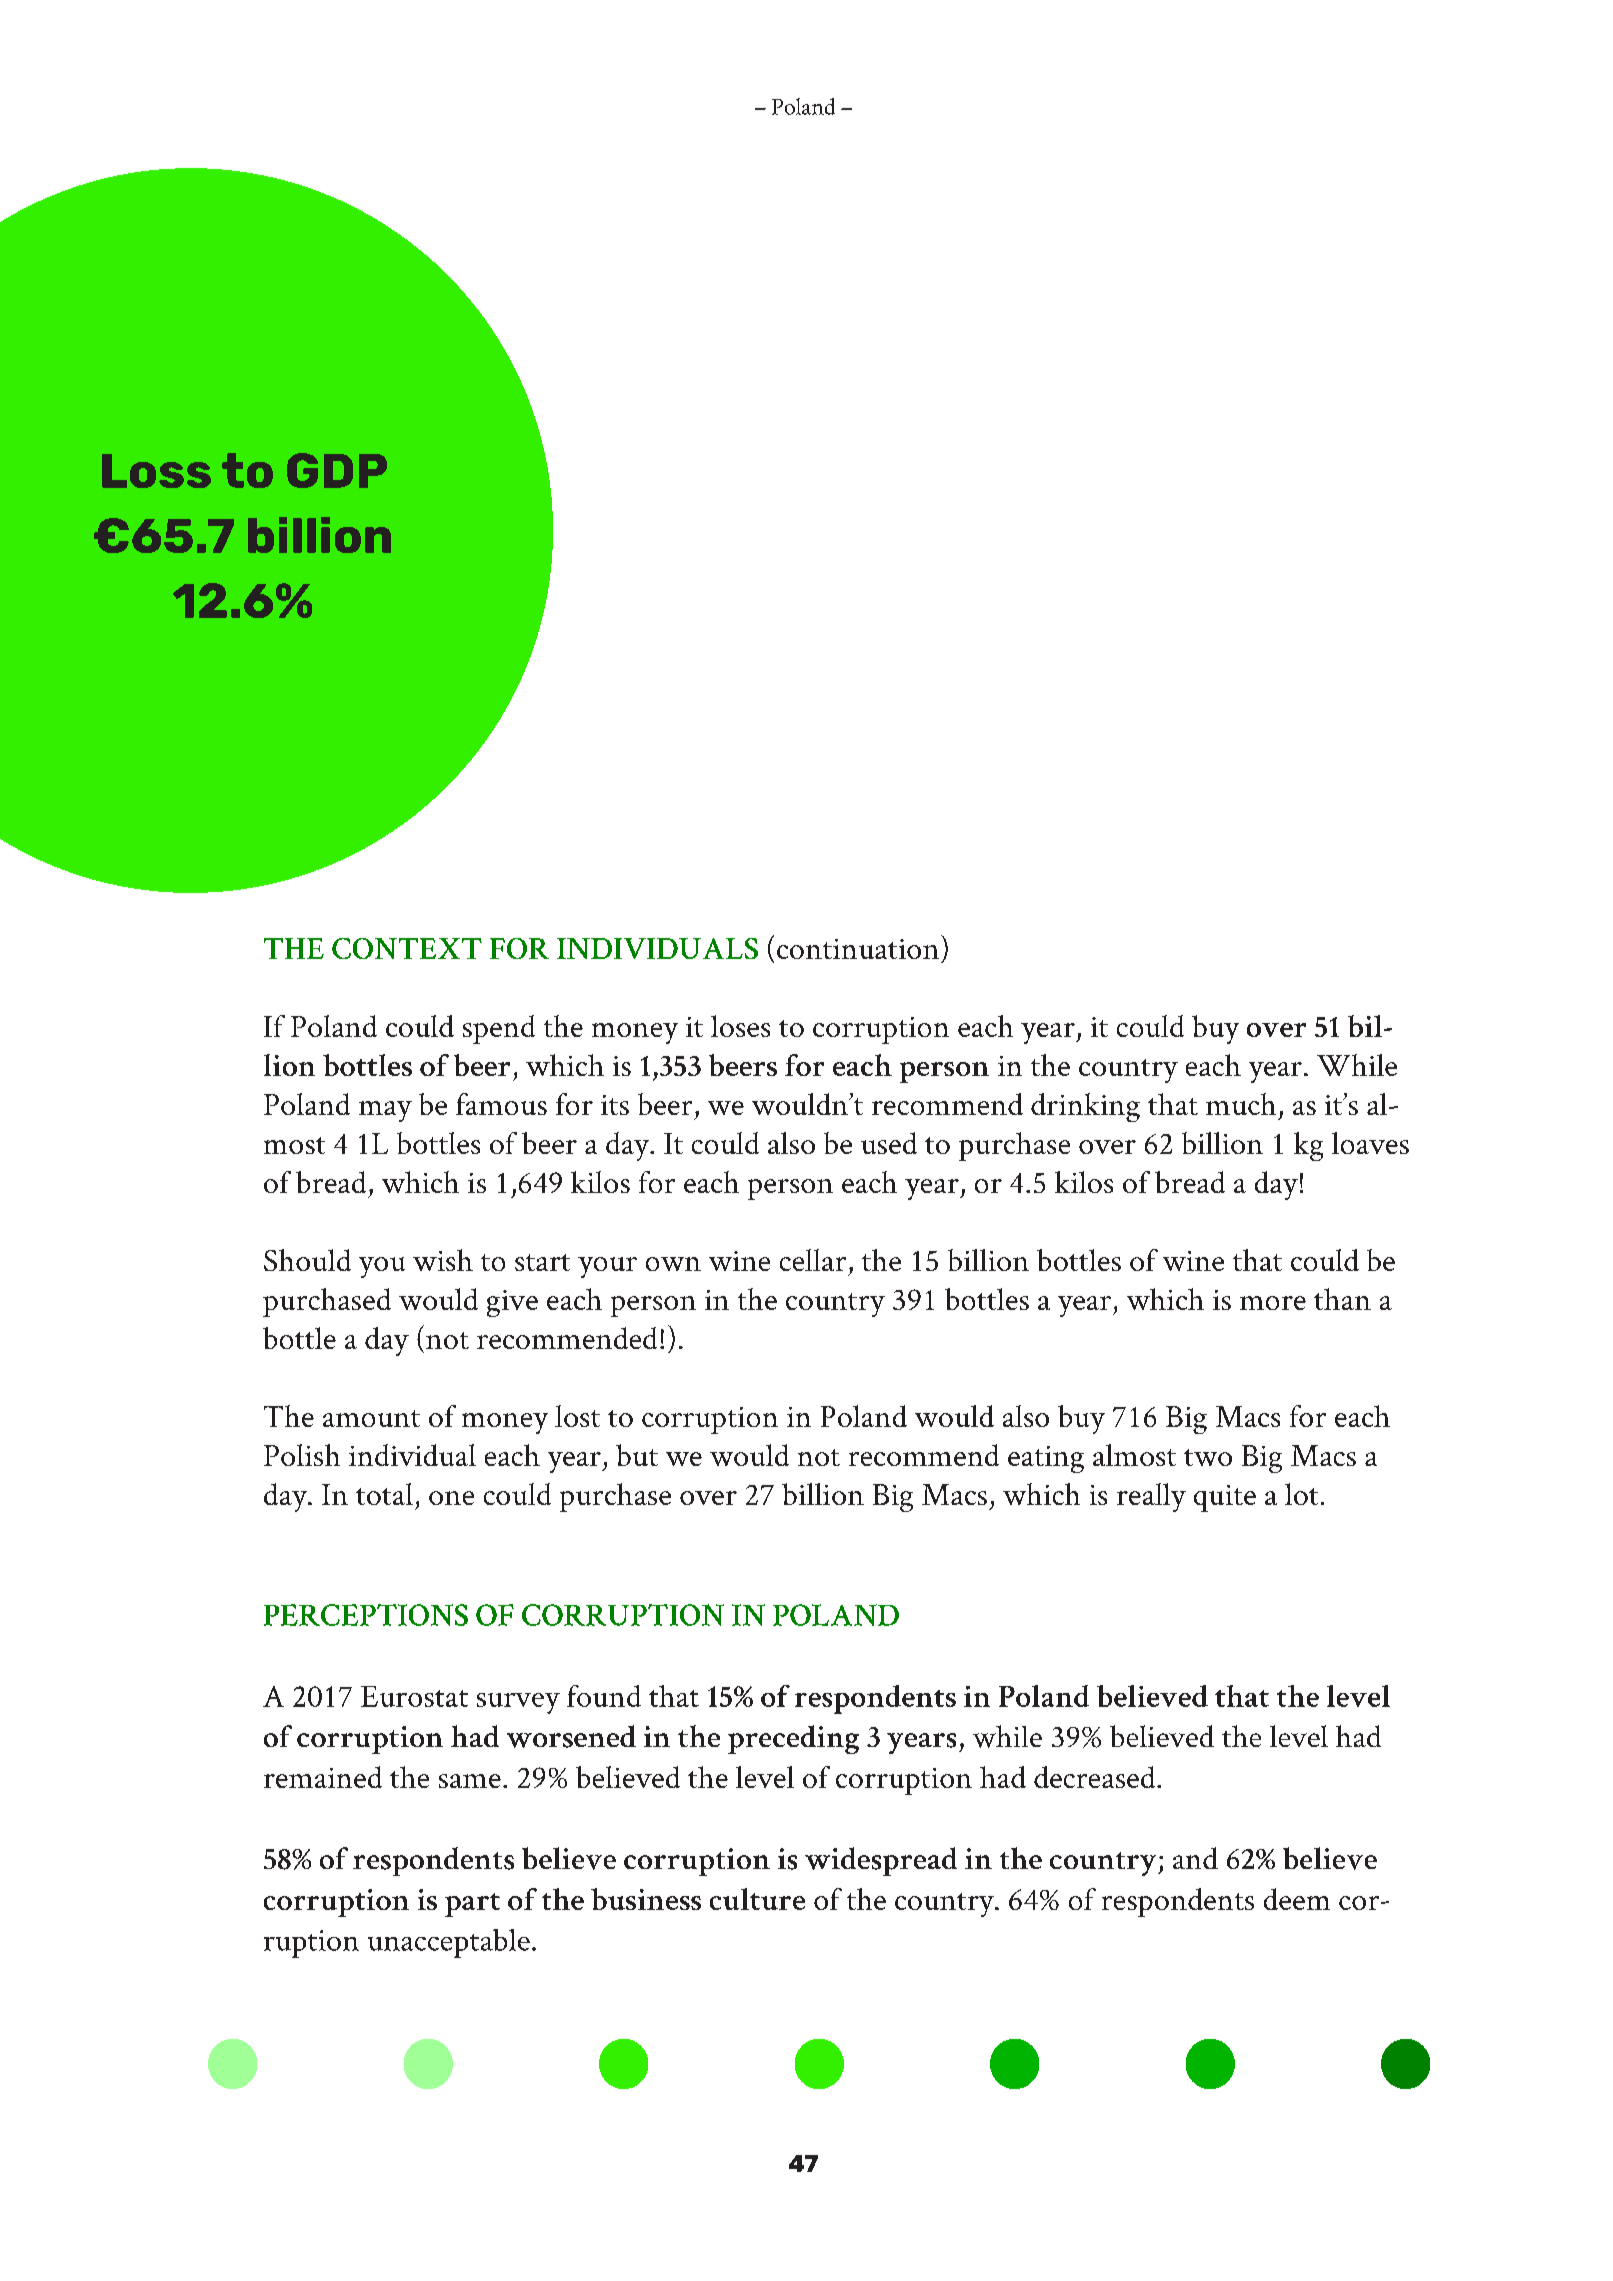  Describe the element at coordinates (337, 470) in the screenshot. I see `GDP` at that location.
